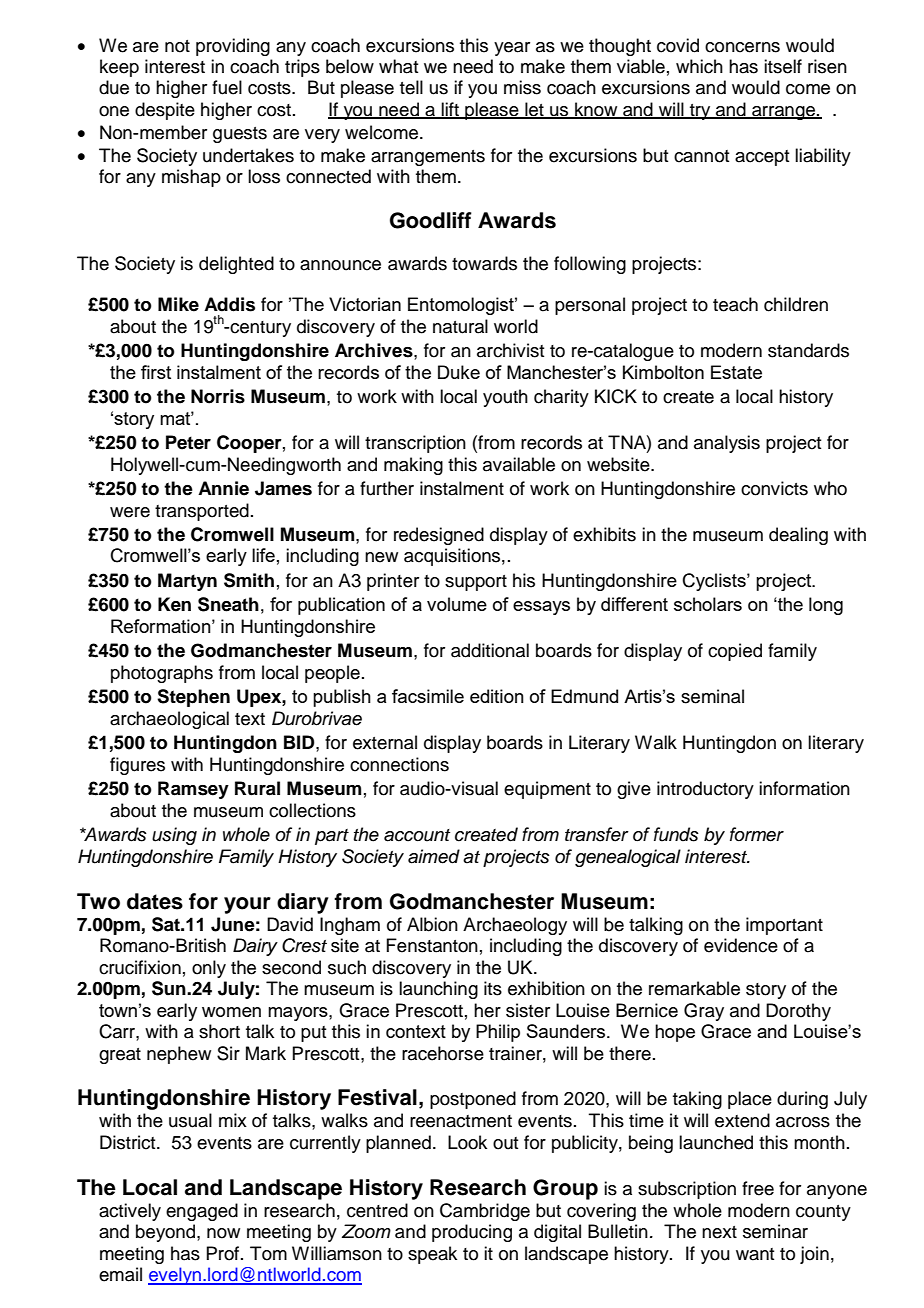 This document has height=1308, width=924. Describe the element at coordinates (193, 790) in the document. I see `Ramsey` at that location.
